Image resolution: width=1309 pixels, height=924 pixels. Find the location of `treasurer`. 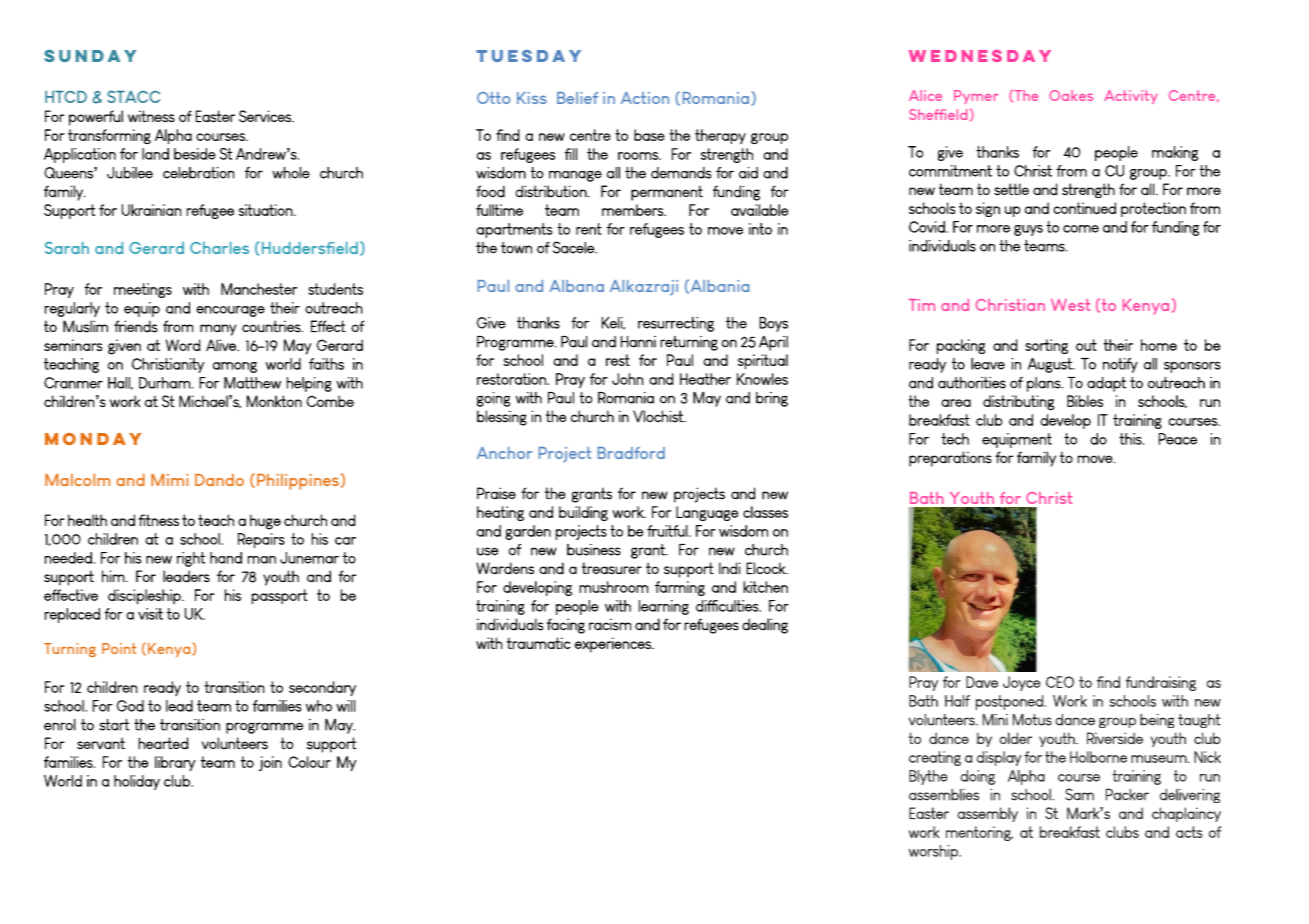

treasurer is located at coordinates (612, 568).
